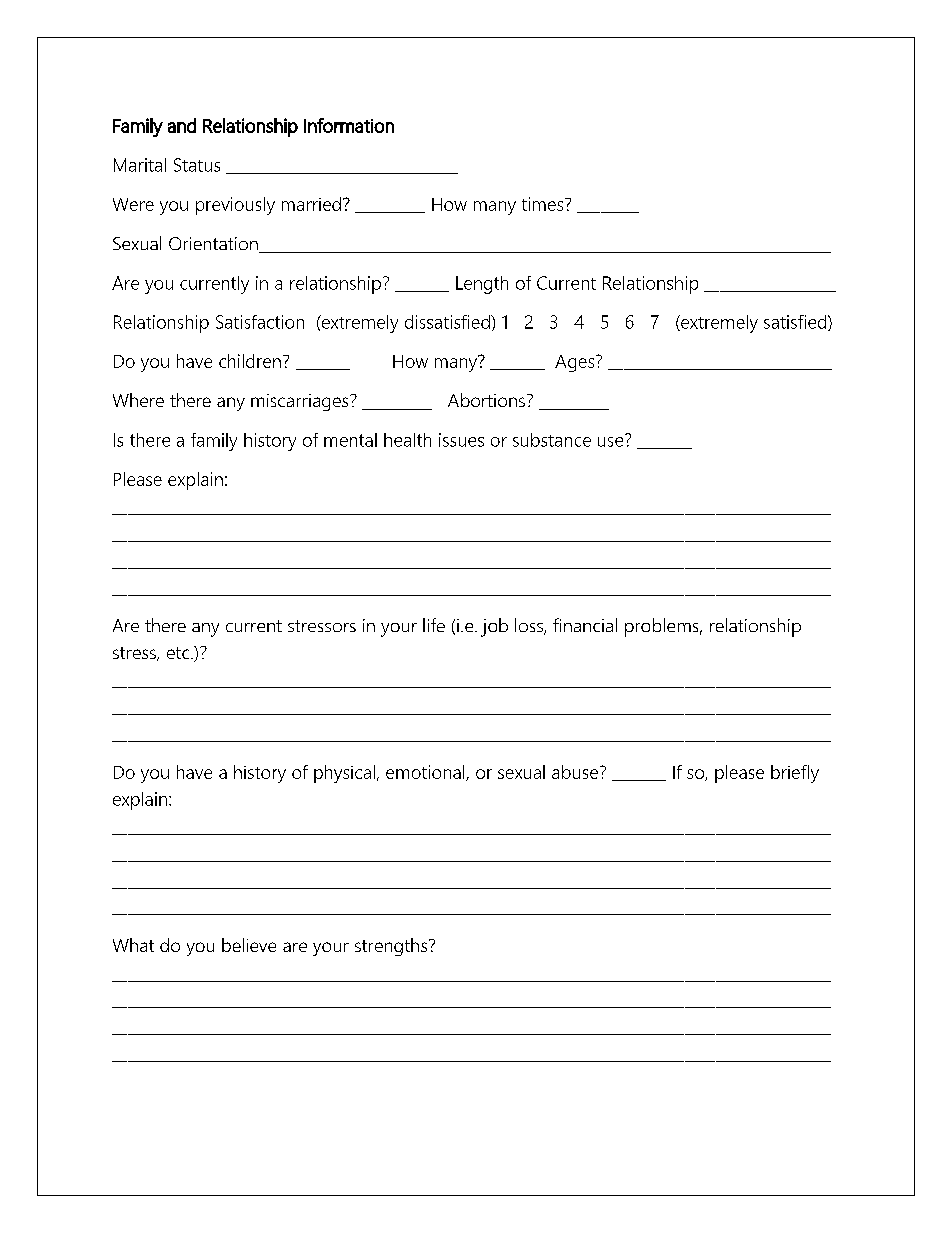 This screenshot has height=1233, width=952. What do you see at coordinates (197, 165) in the screenshot?
I see `Status` at bounding box center [197, 165].
